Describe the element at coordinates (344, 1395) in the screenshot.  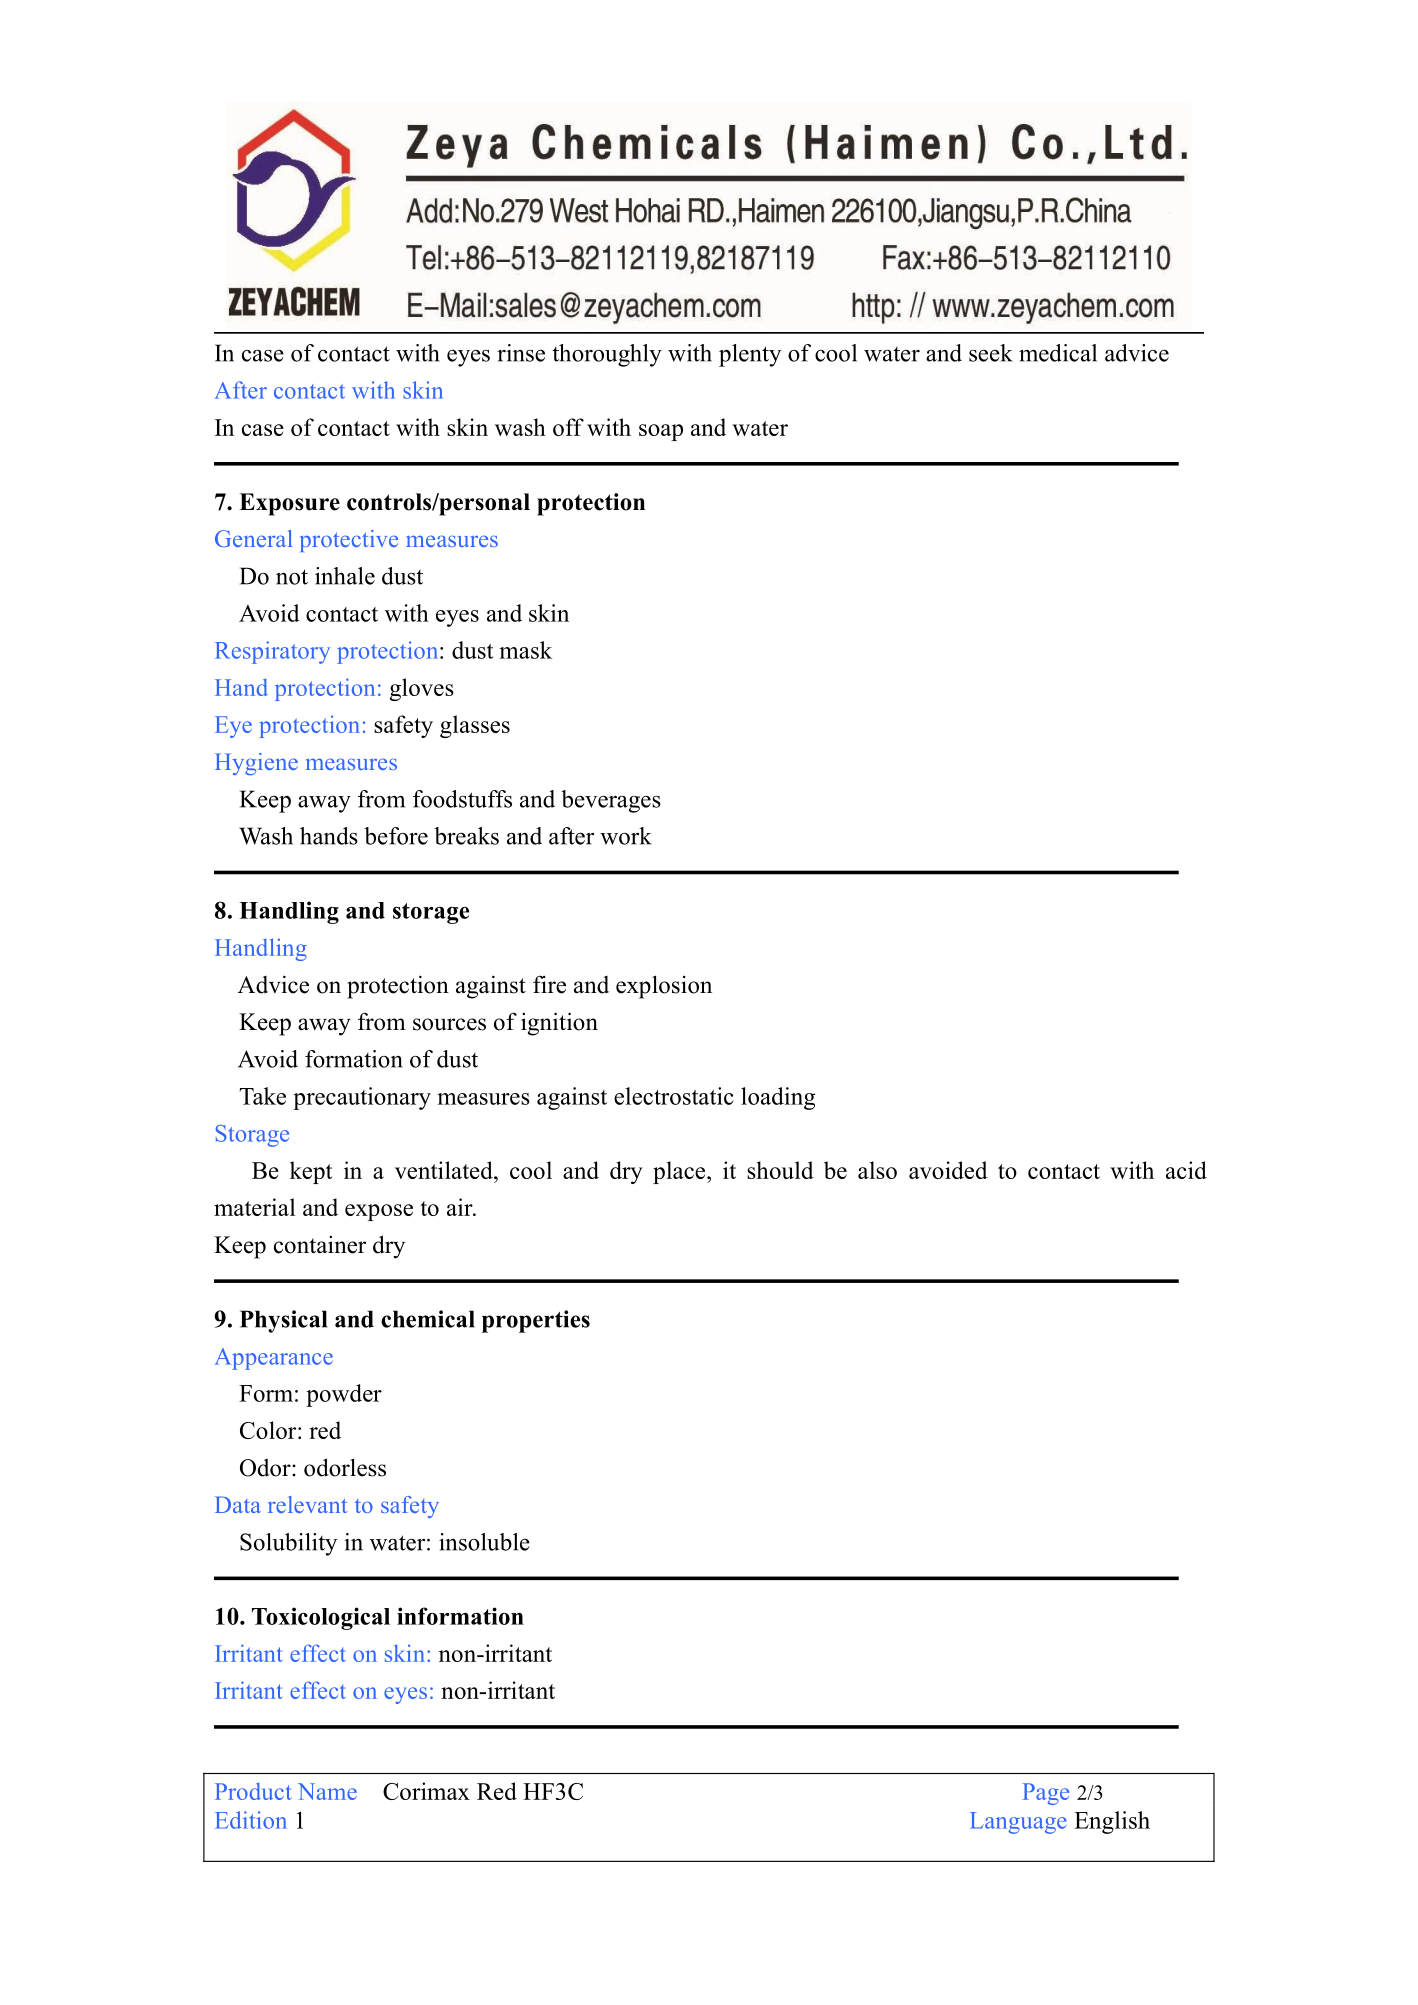
I see `powder` at that location.
